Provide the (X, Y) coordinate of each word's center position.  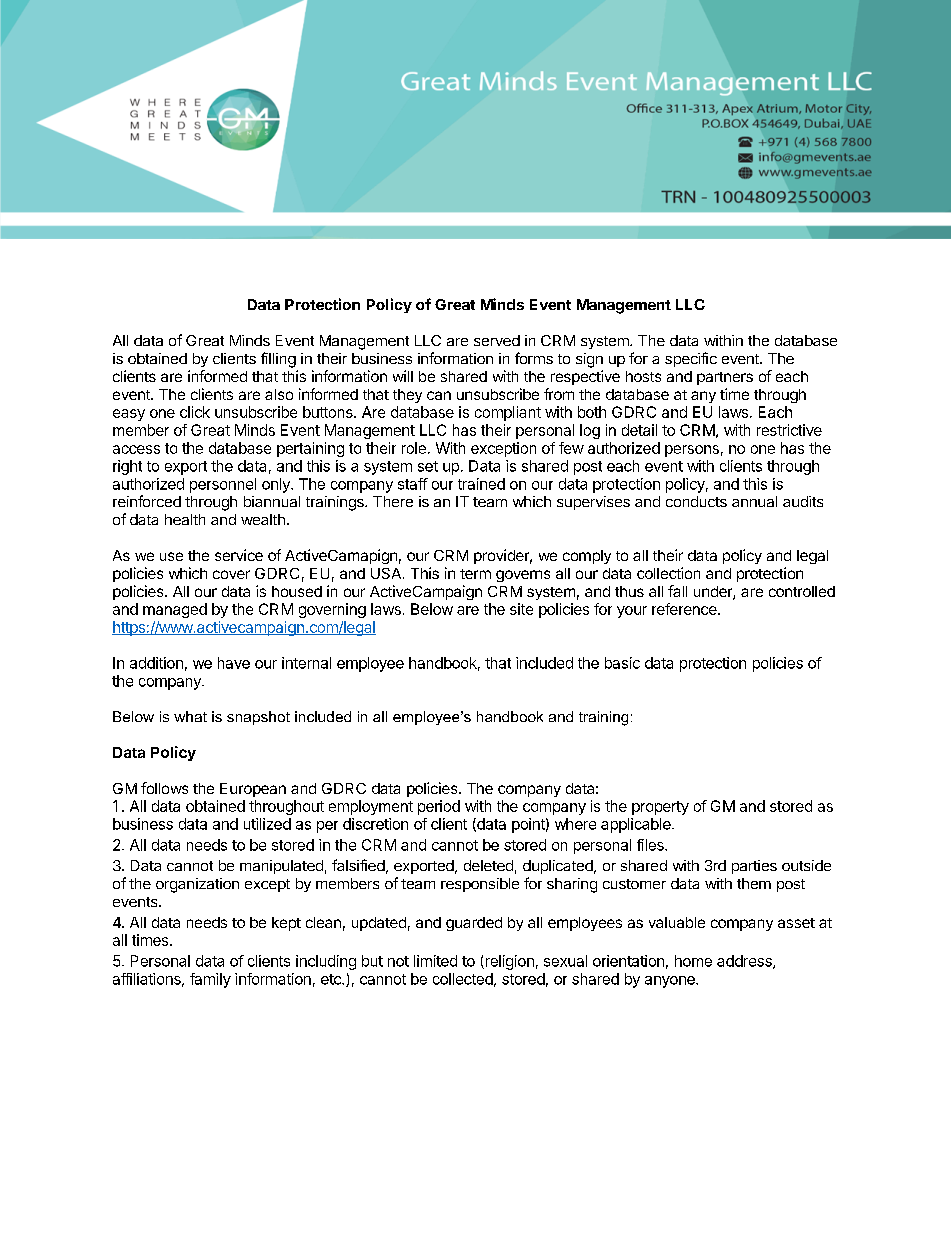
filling (278, 360)
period (439, 807)
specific (691, 359)
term (475, 574)
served (497, 340)
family (210, 980)
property (660, 808)
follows (164, 788)
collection (668, 573)
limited (435, 961)
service (239, 555)
